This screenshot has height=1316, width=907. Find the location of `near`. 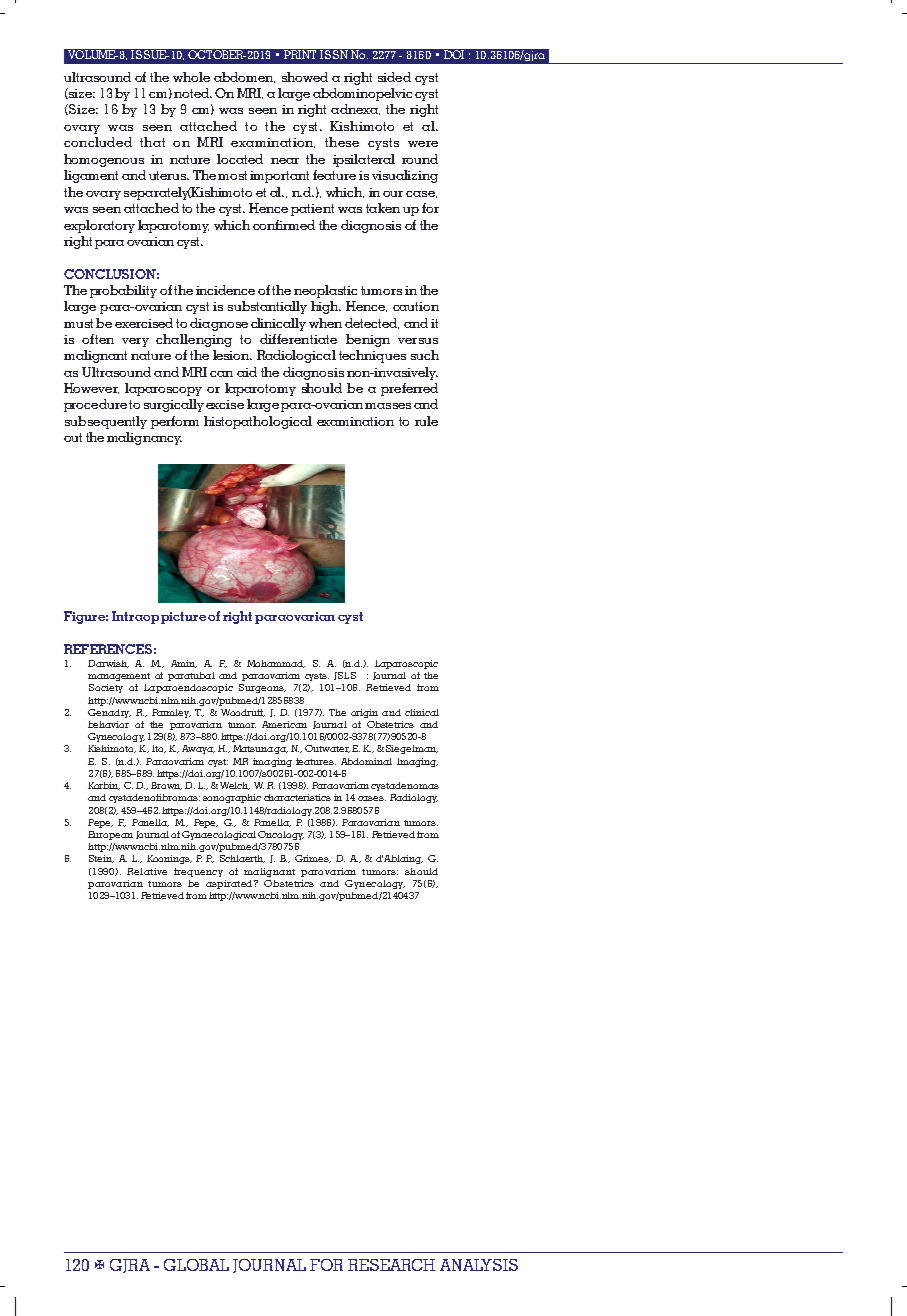

near is located at coordinates (285, 161).
